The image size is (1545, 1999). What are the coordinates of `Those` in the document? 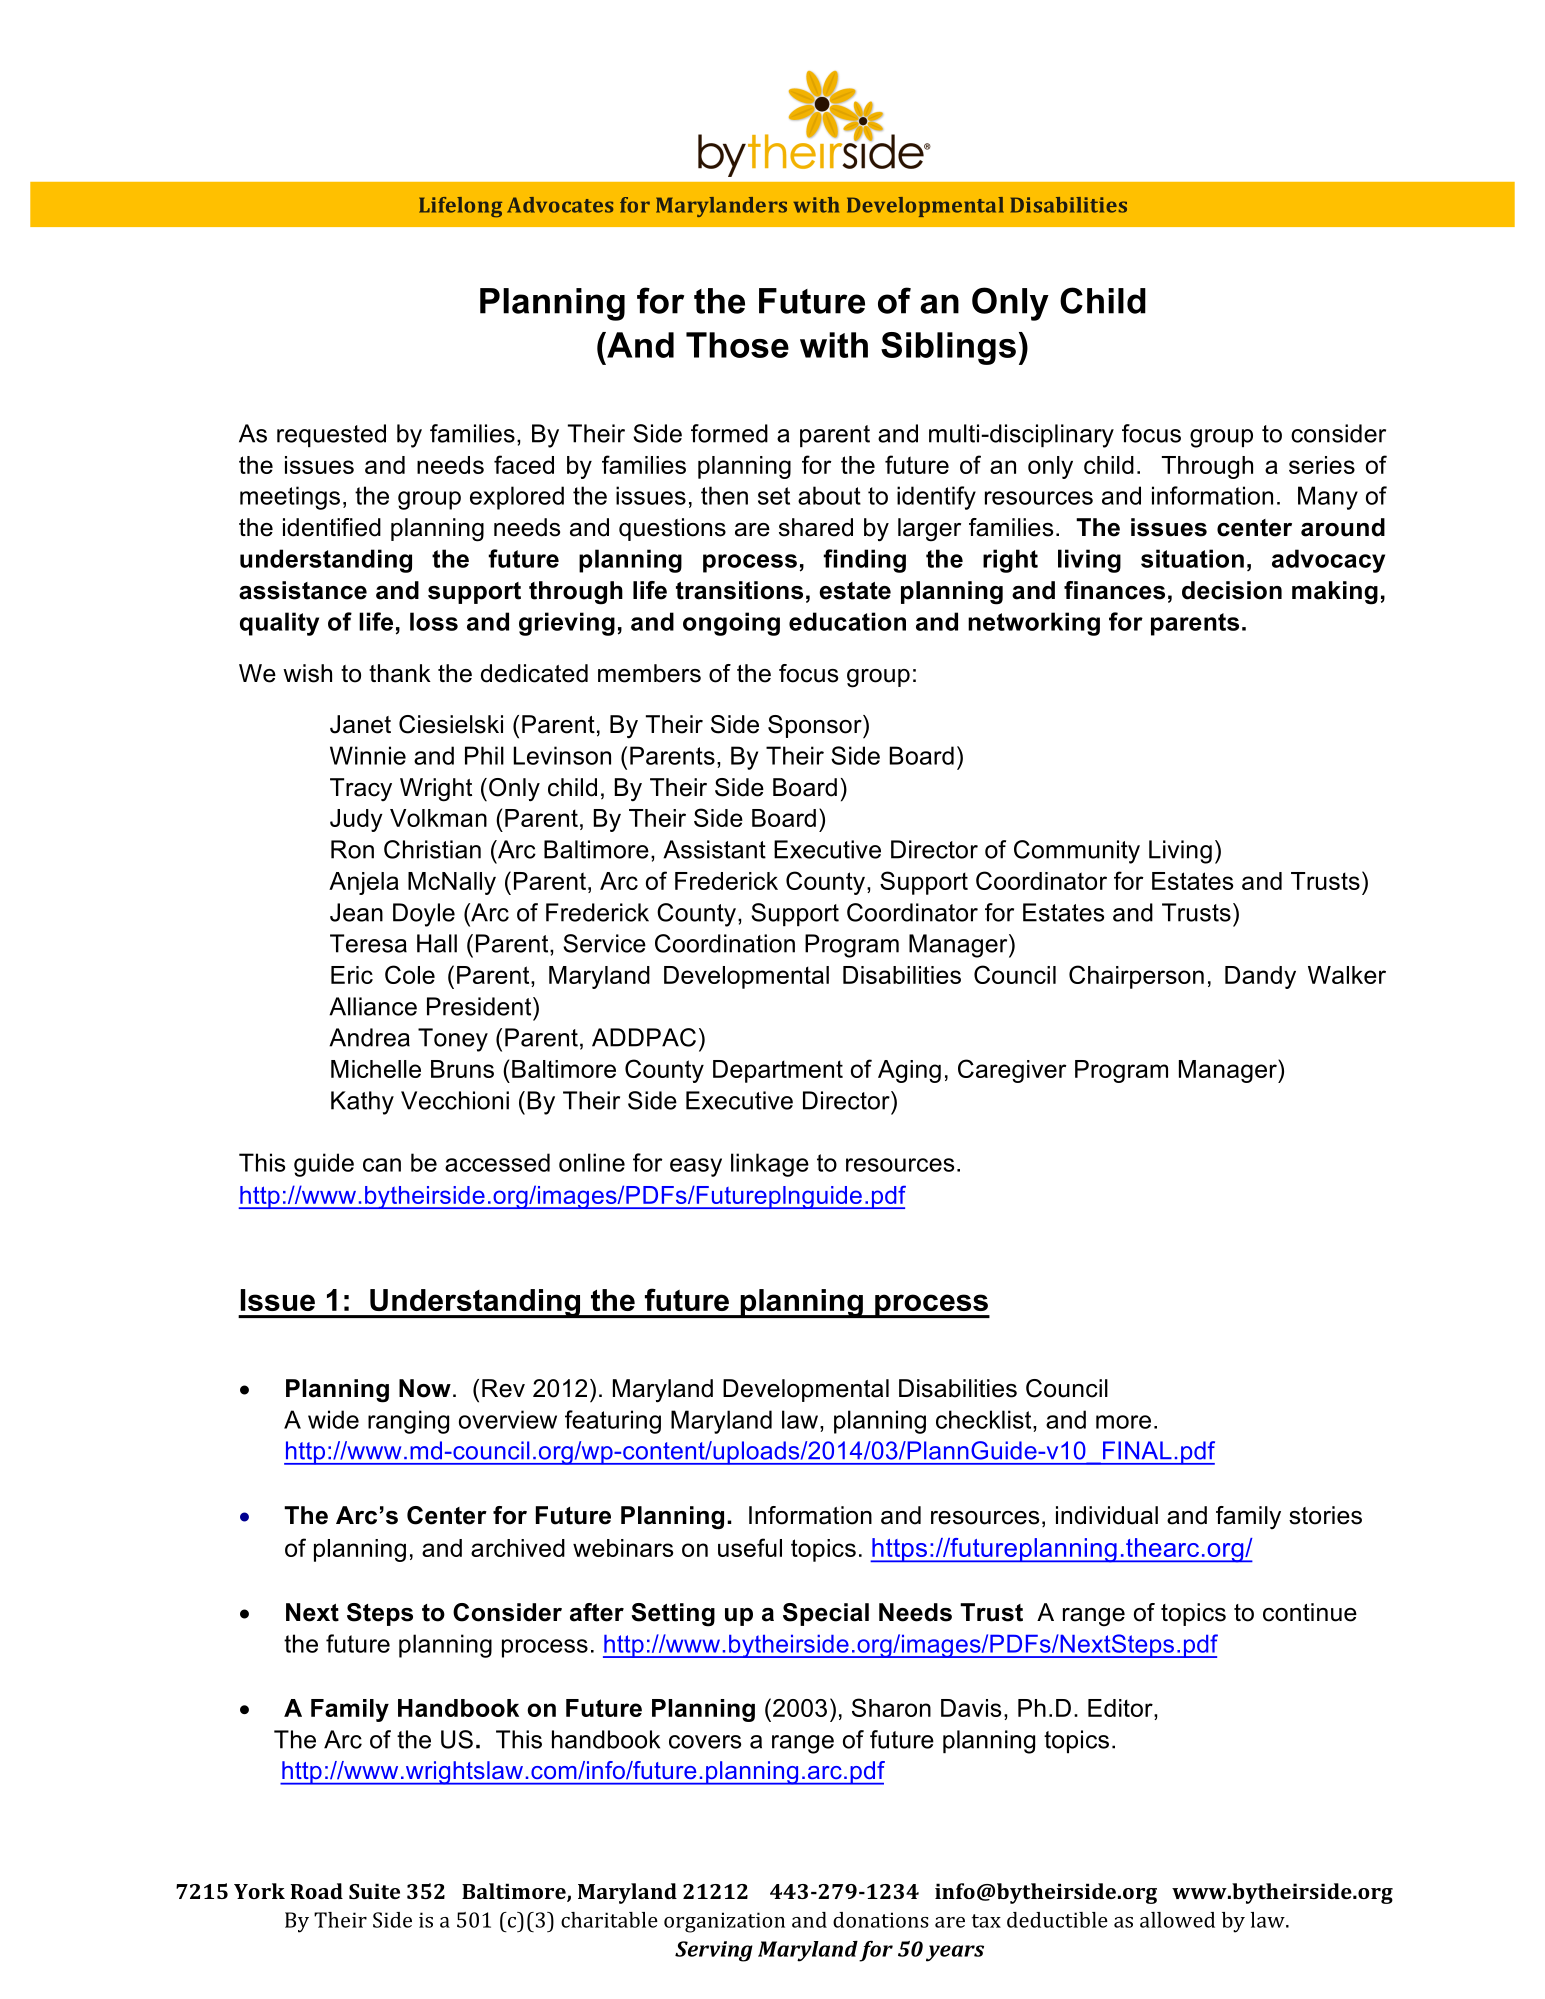 It's located at (737, 345).
